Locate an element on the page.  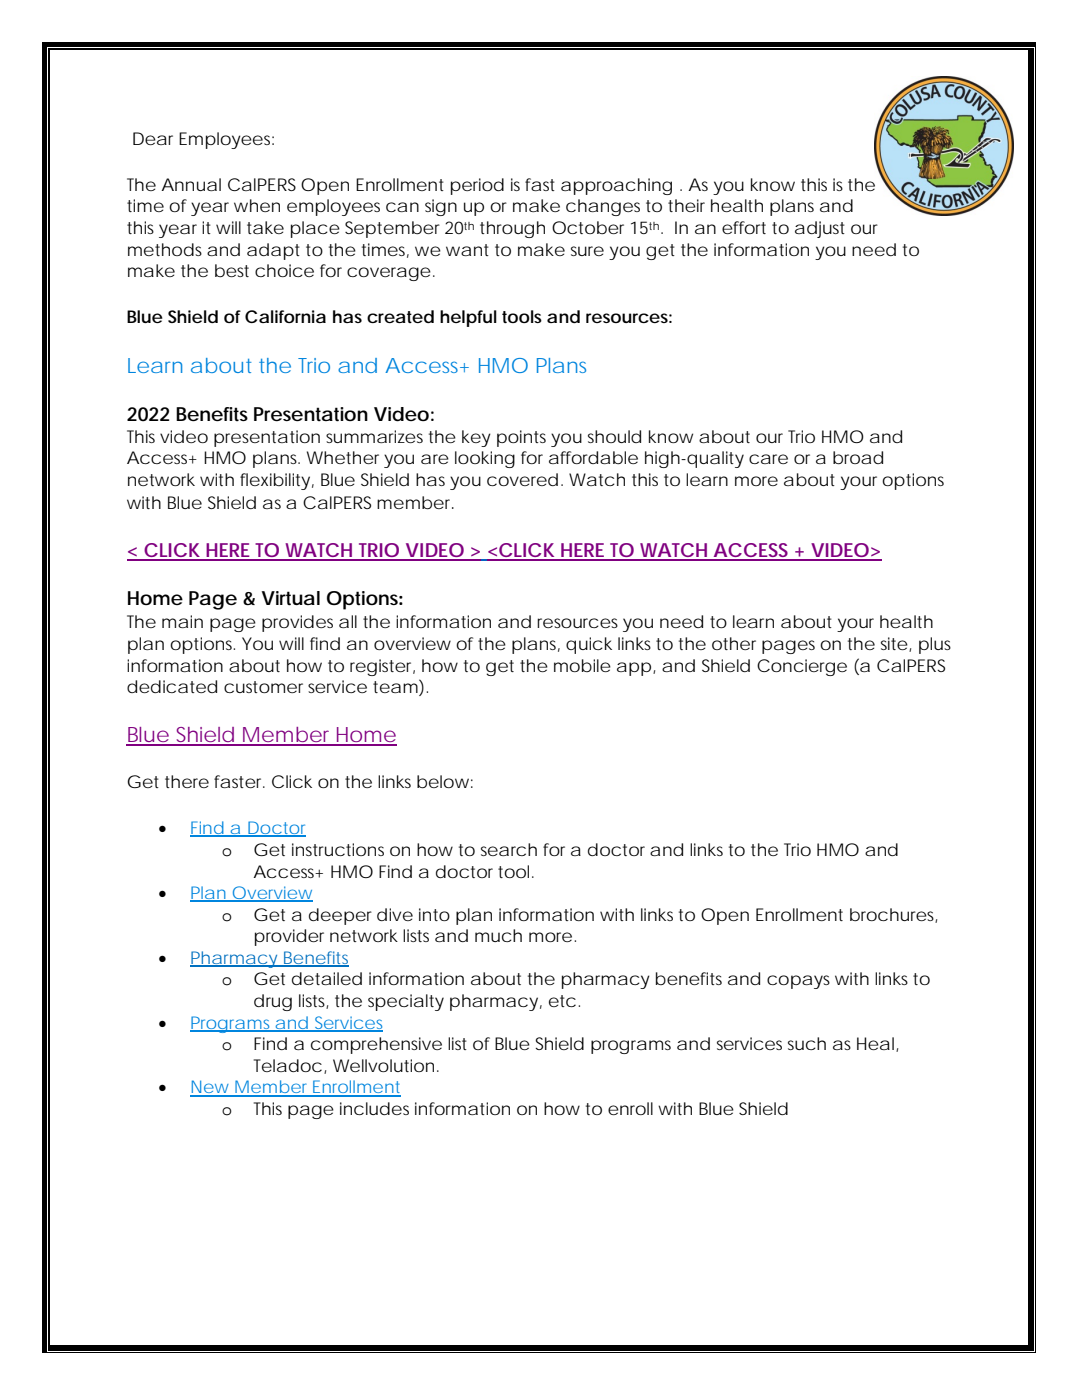
plus is located at coordinates (935, 645).
